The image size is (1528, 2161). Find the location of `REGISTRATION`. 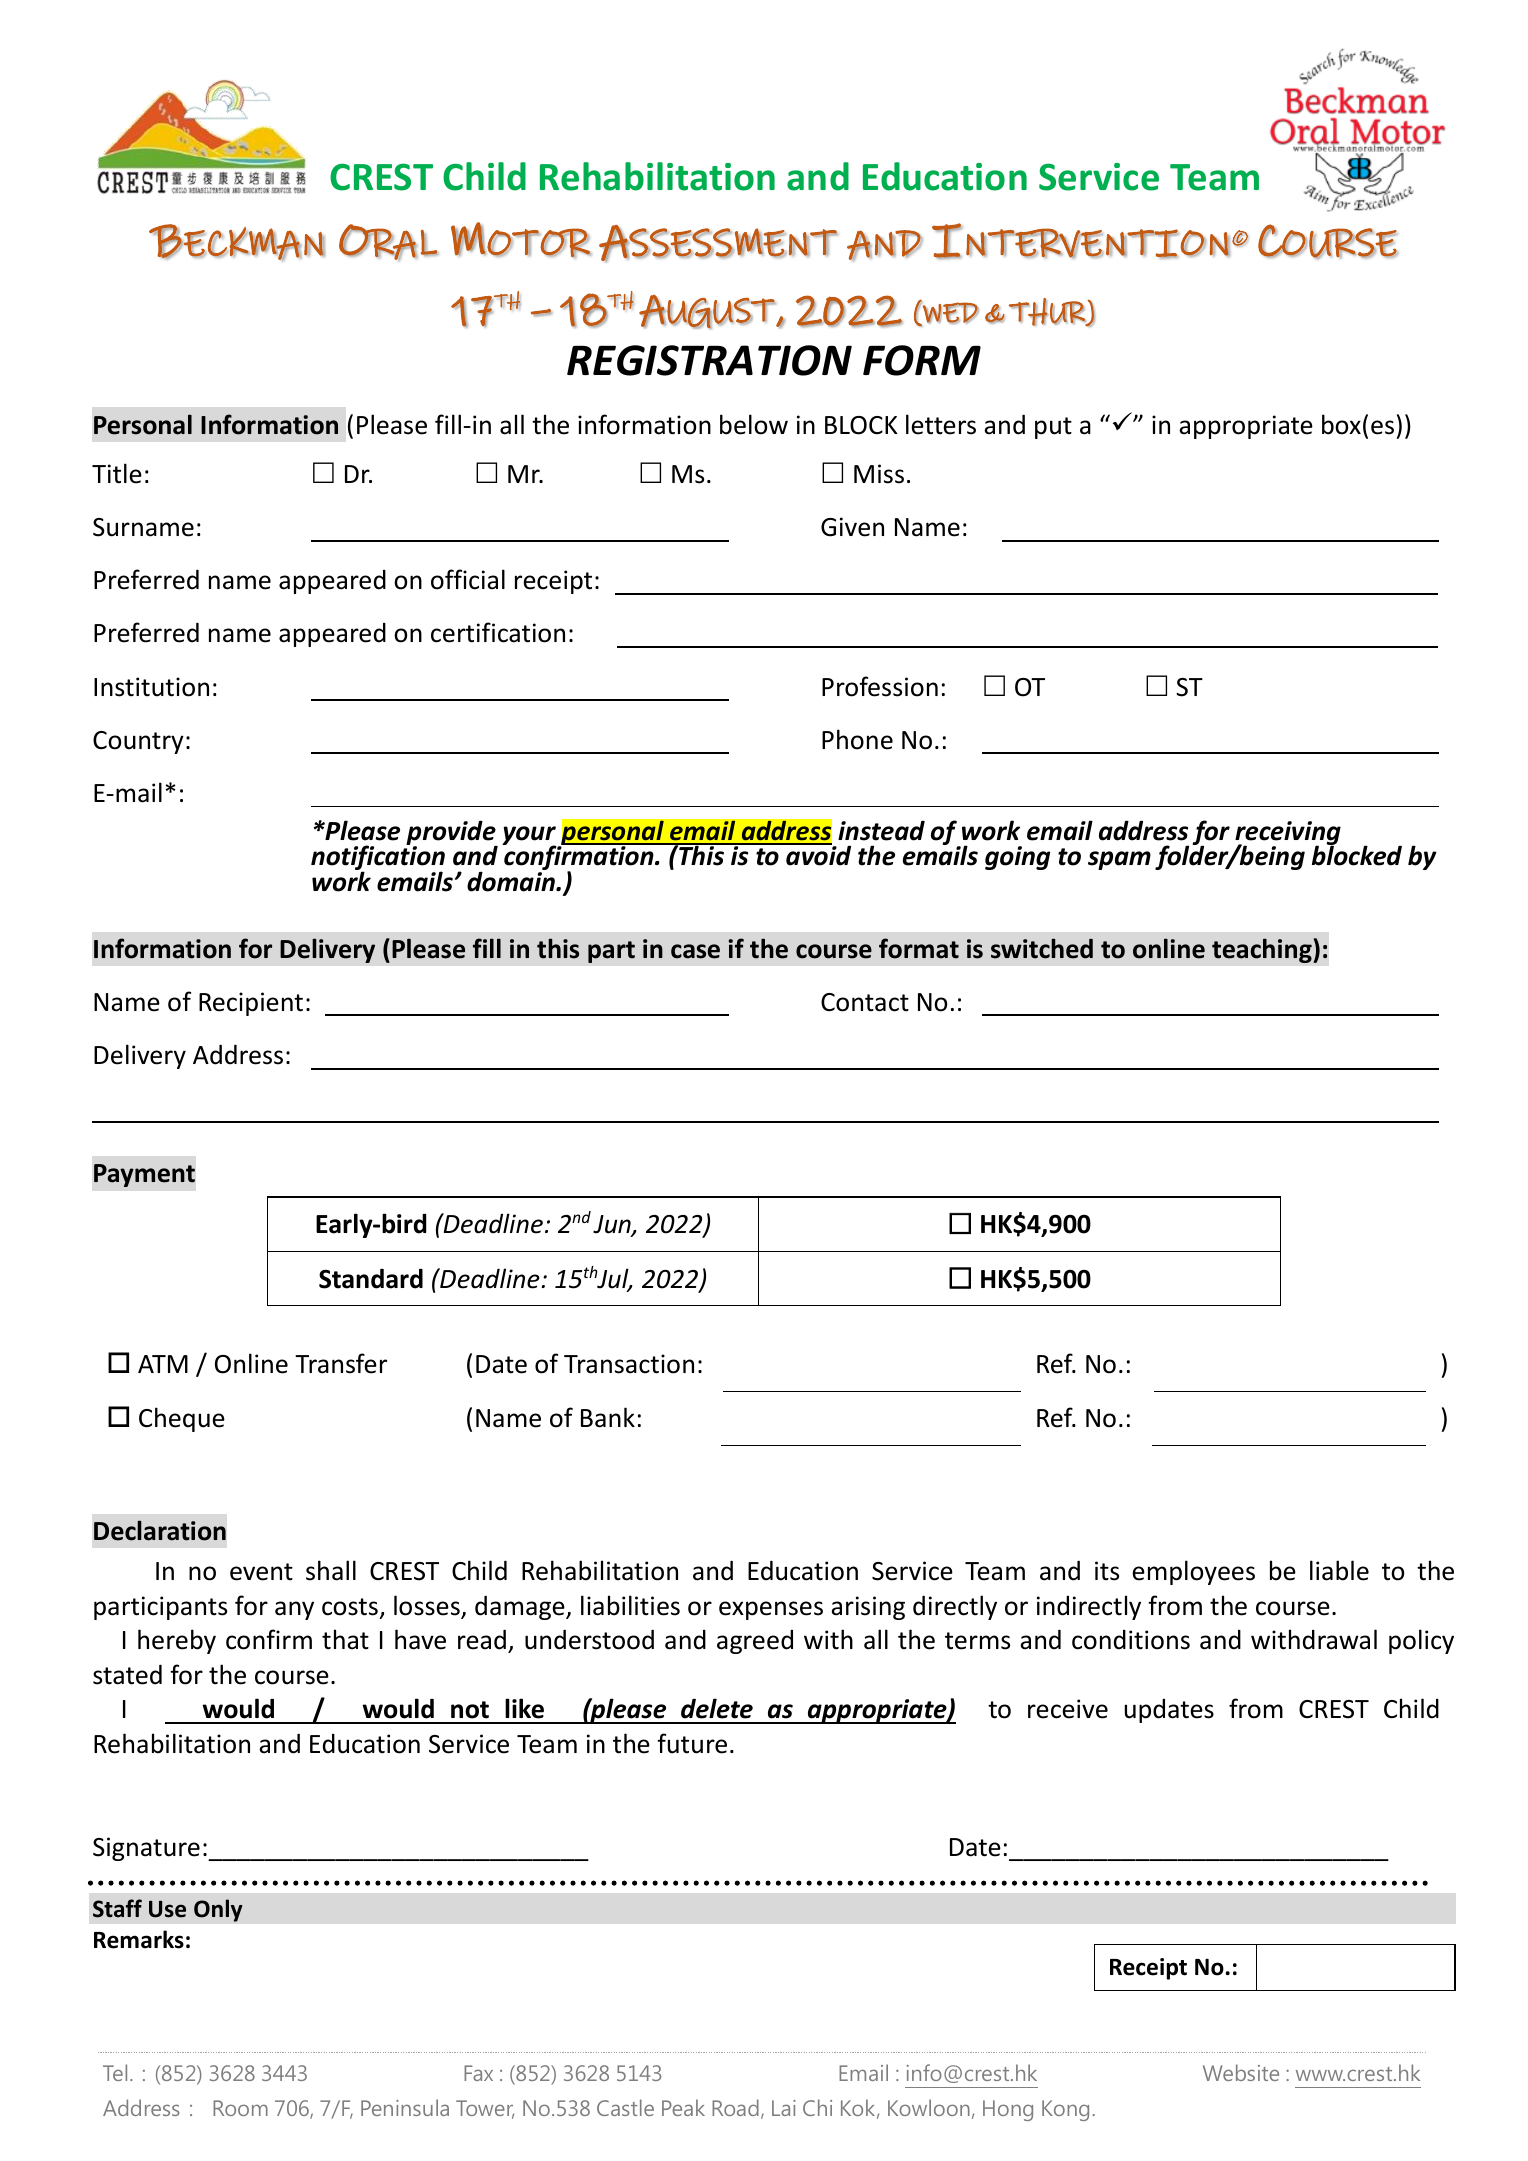

REGISTRATION is located at coordinates (709, 360).
